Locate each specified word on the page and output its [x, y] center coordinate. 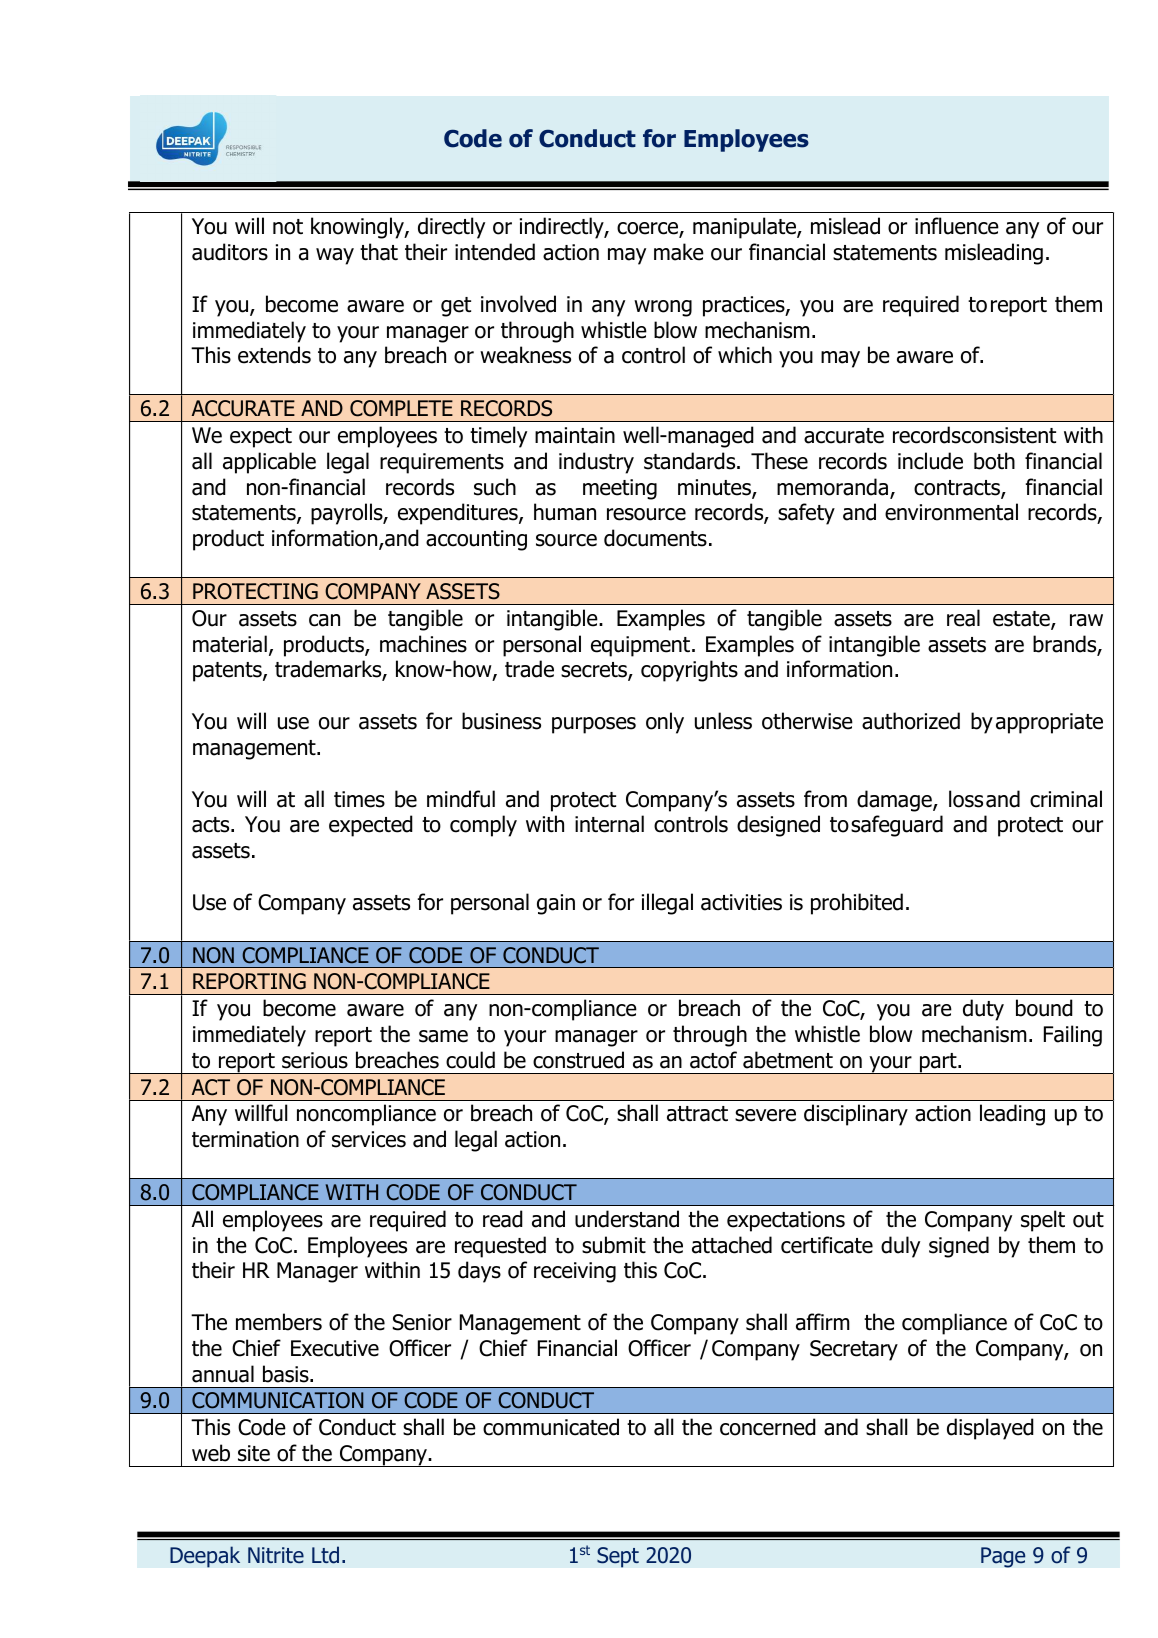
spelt [1043, 1221]
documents [655, 538]
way [335, 256]
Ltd [325, 1555]
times [359, 799]
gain [556, 904]
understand [627, 1219]
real [963, 618]
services [369, 1139]
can [324, 620]
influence [957, 226]
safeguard [897, 826]
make [679, 252]
